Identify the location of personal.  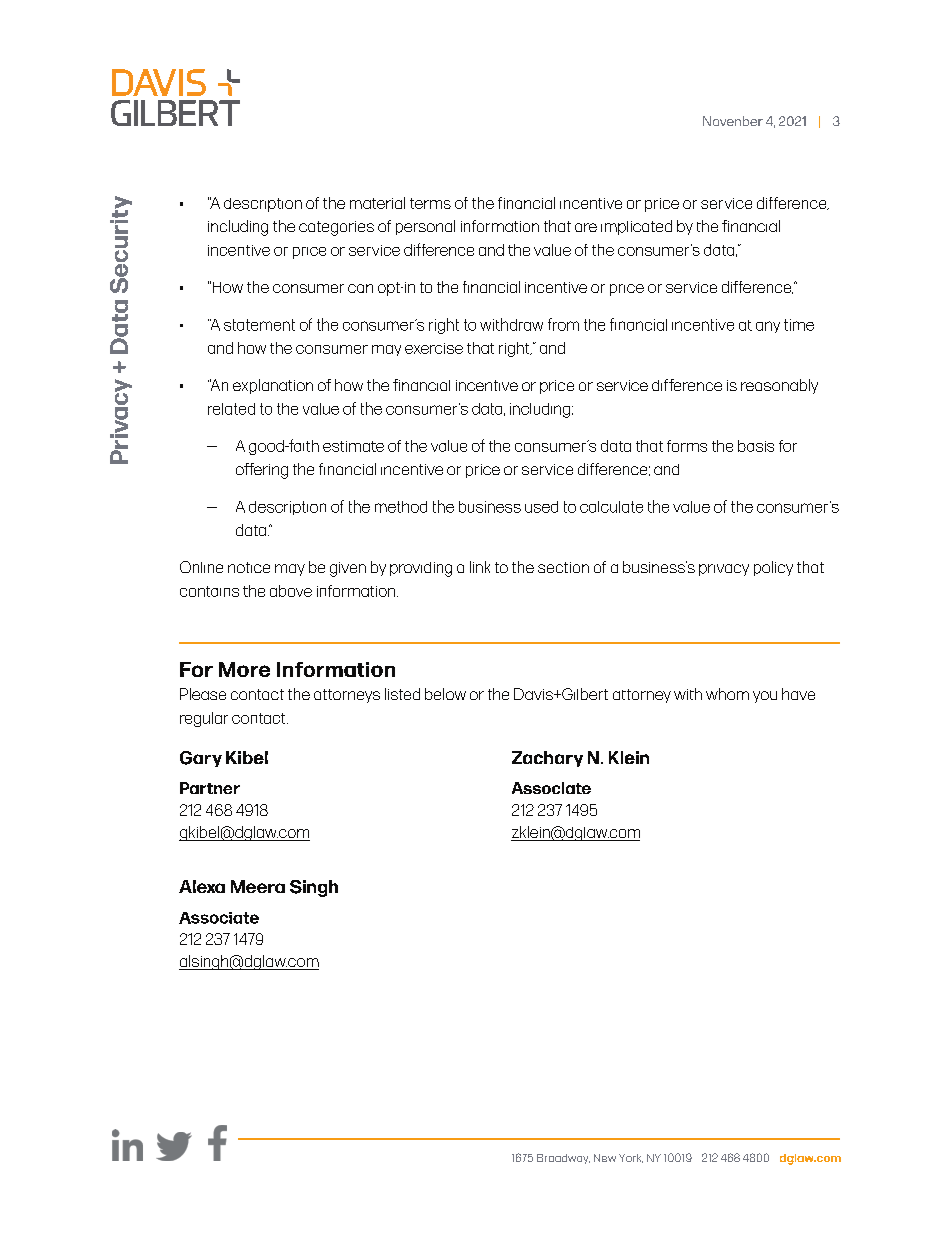
(425, 227).
